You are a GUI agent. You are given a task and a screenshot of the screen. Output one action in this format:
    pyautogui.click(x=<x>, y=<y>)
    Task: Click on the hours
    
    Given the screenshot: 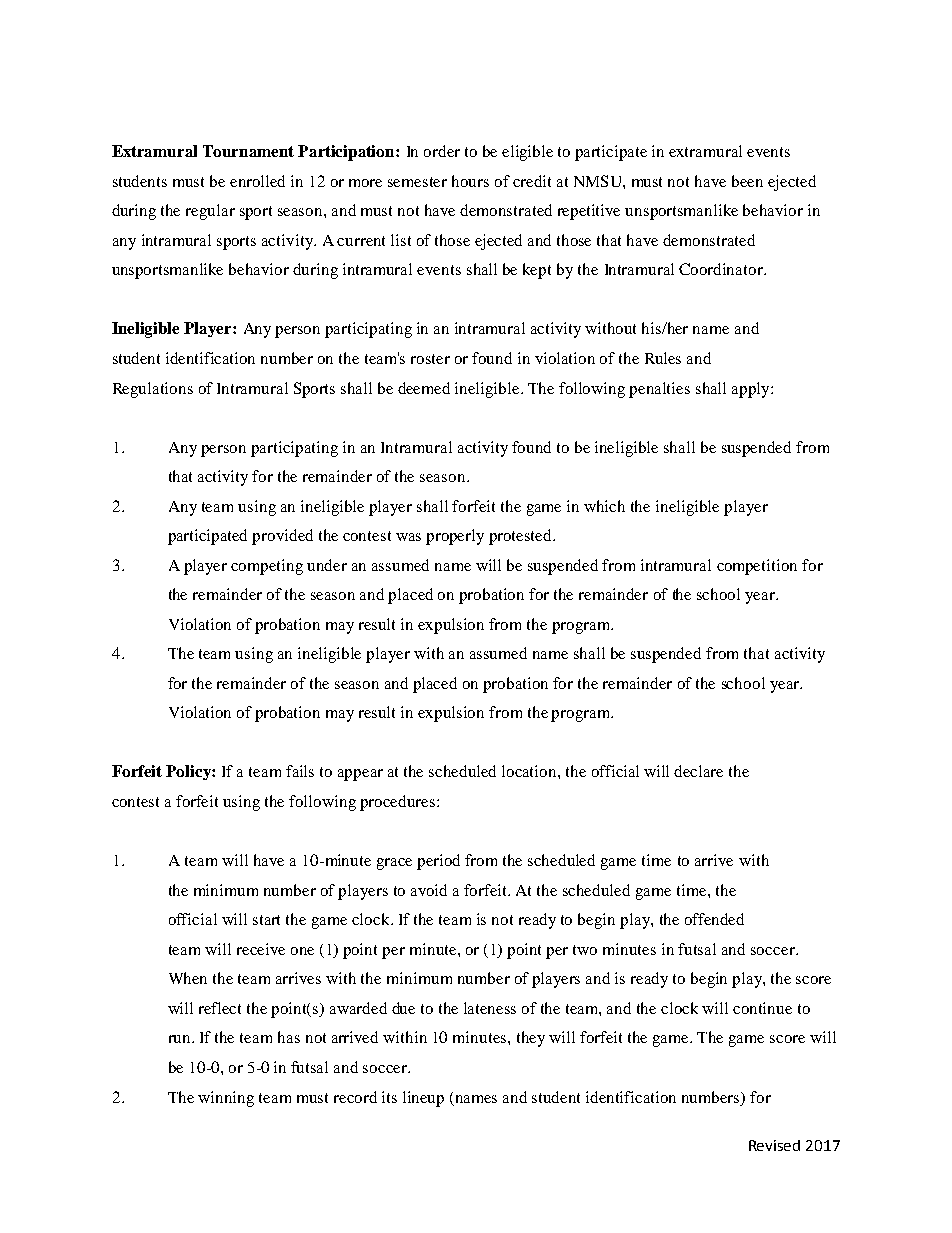 What is the action you would take?
    pyautogui.click(x=470, y=181)
